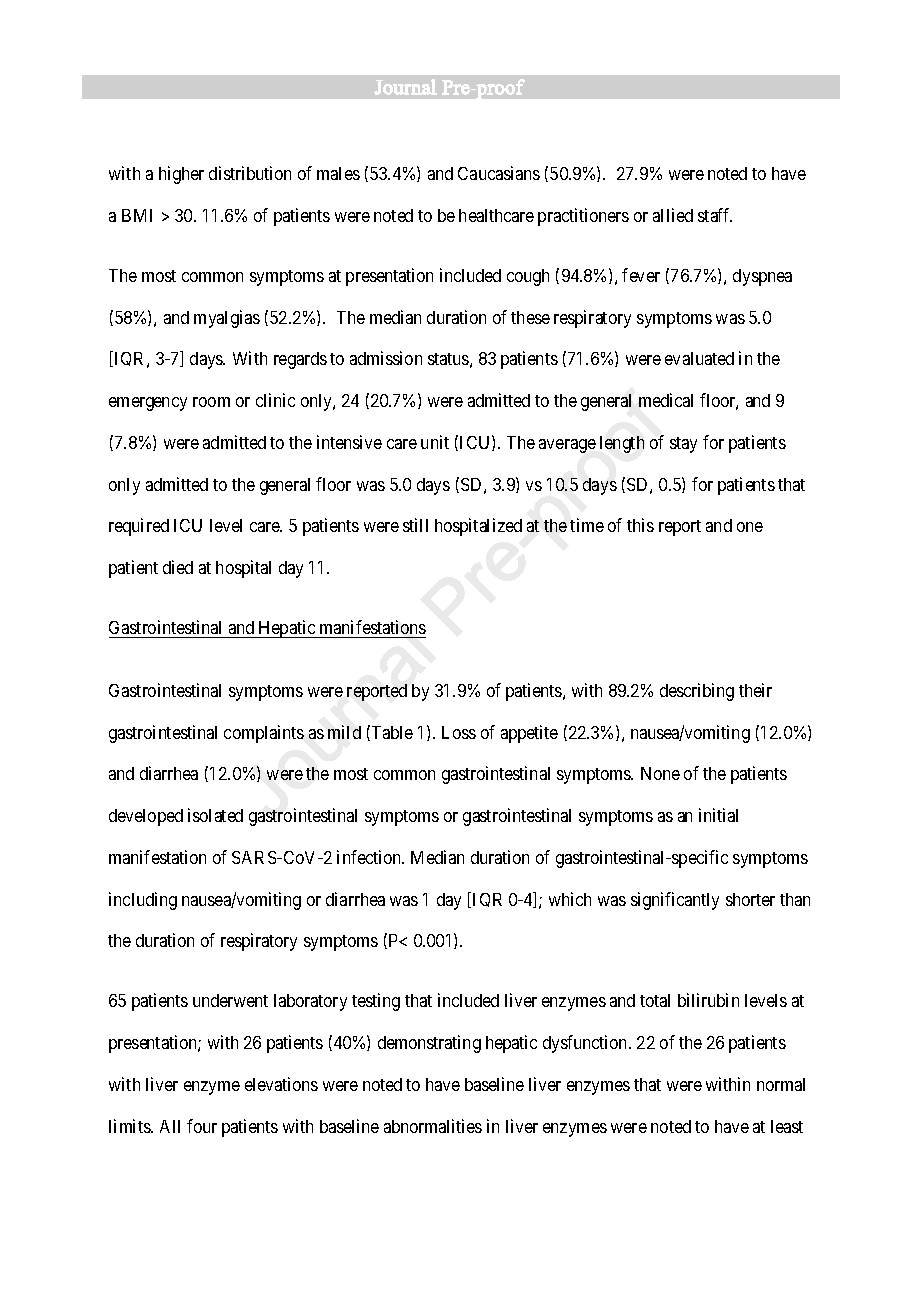 This screenshot has width=924, height=1308. I want to click on demonstrating, so click(429, 1044).
